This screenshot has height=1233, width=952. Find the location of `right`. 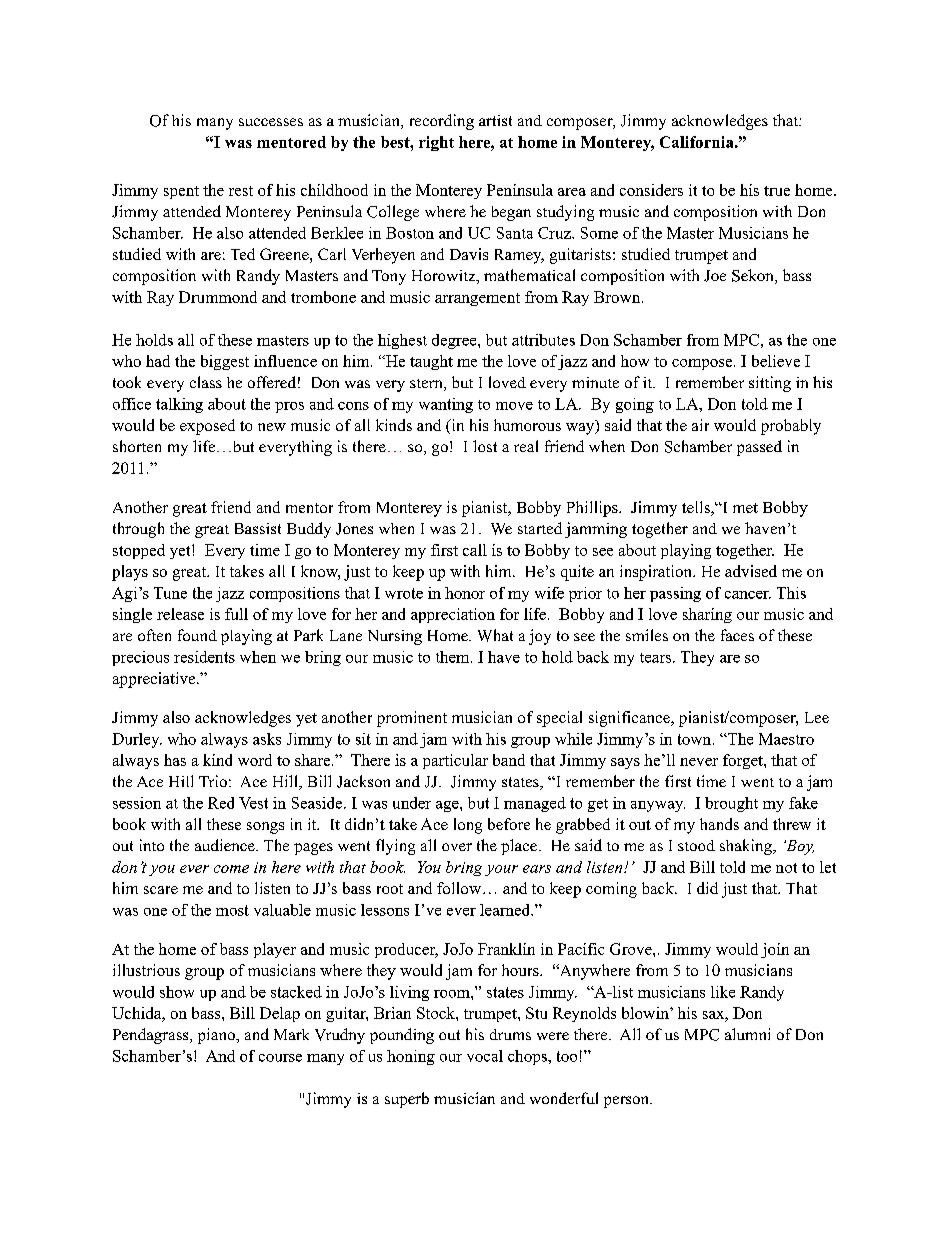

right is located at coordinates (436, 143).
